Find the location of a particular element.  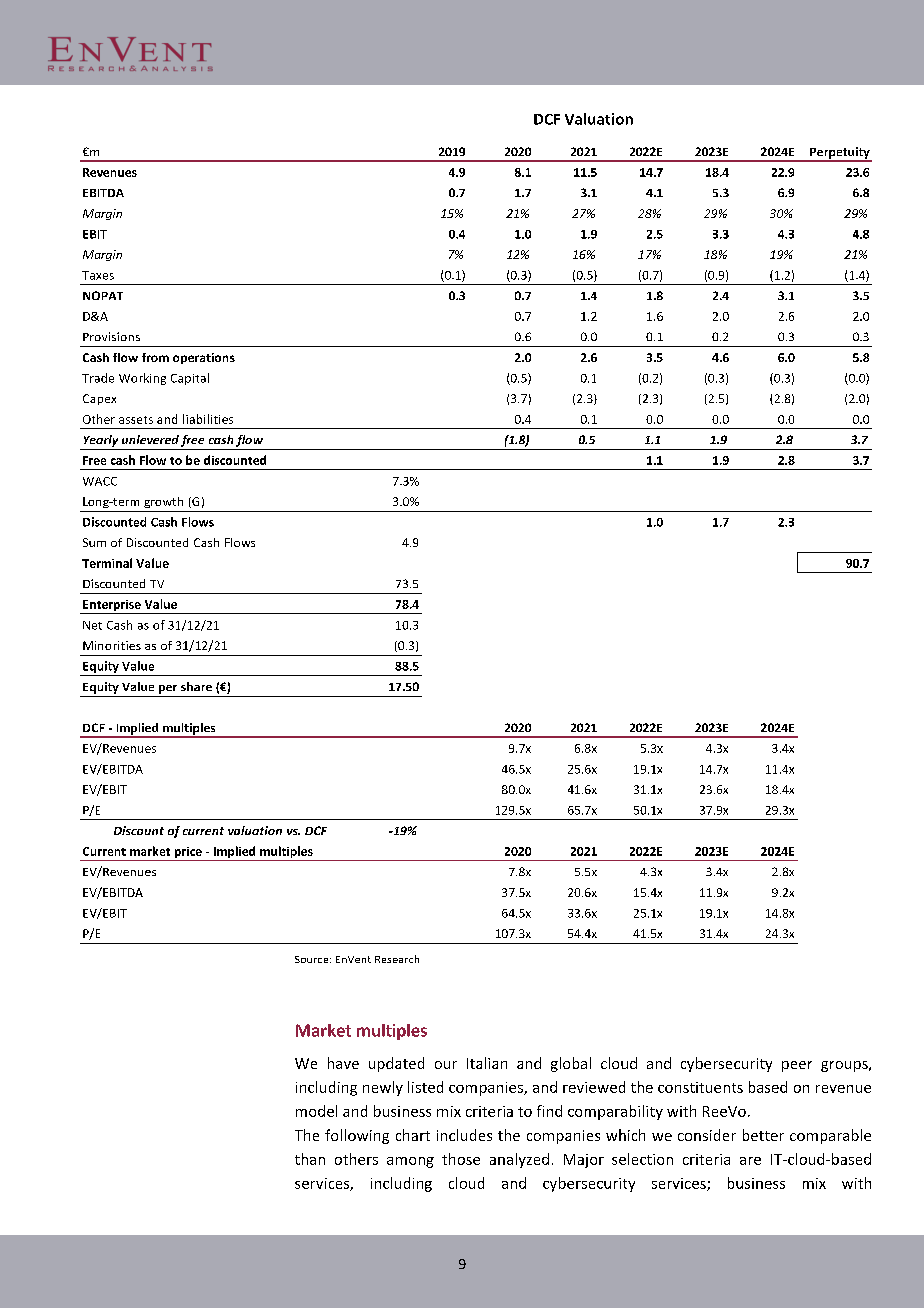

Taxes is located at coordinates (98, 275).
